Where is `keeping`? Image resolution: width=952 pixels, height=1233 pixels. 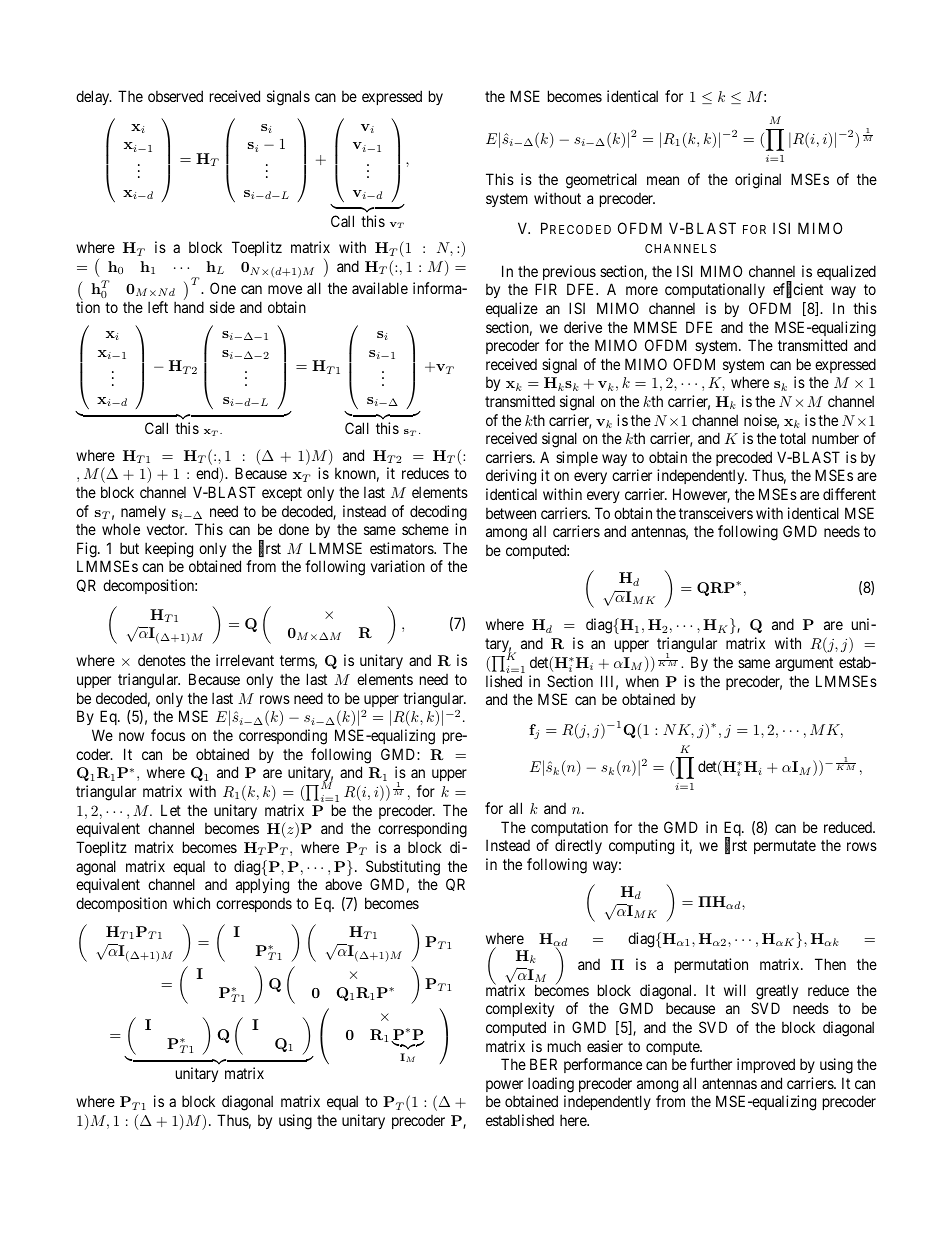
keeping is located at coordinates (169, 550).
